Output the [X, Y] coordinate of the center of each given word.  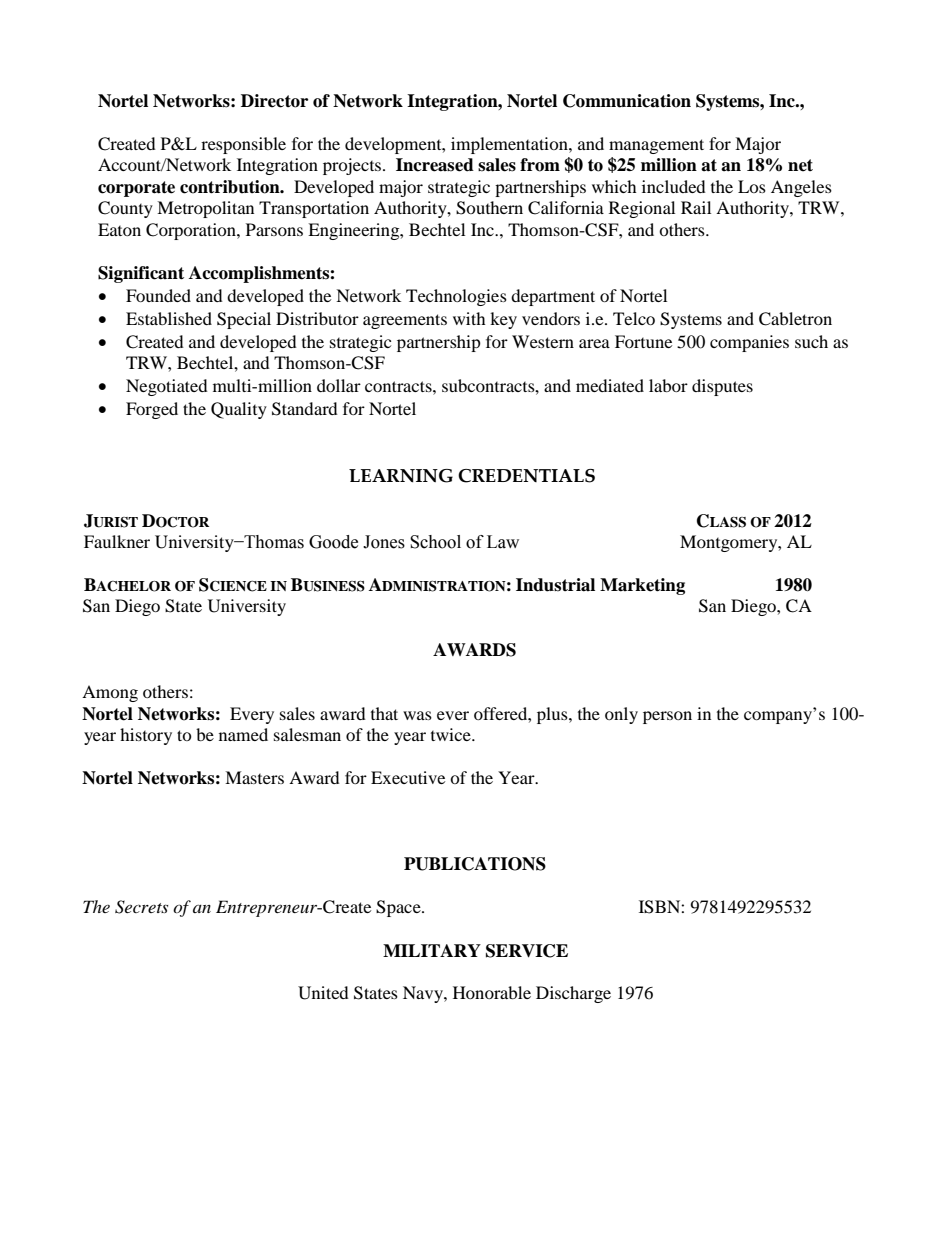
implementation [510, 145]
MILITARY [432, 950]
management [656, 146]
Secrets [141, 907]
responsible [243, 145]
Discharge [573, 994]
